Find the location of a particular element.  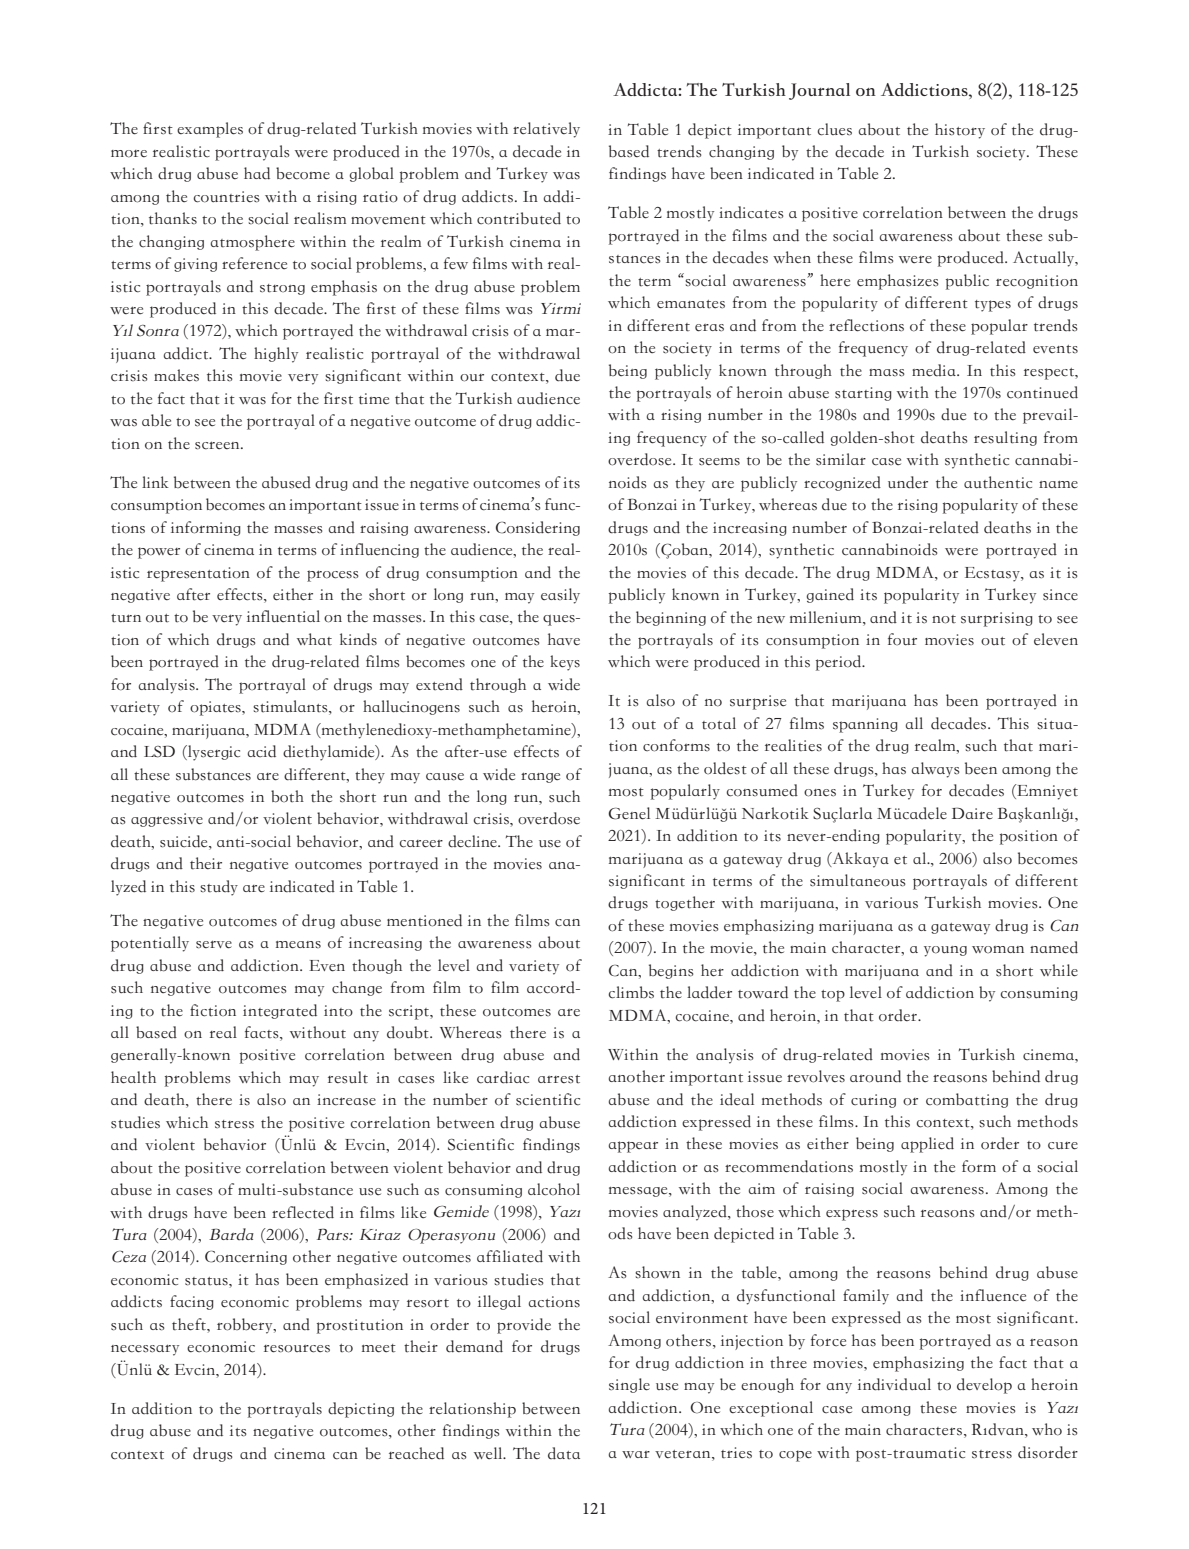

arrest is located at coordinates (559, 1079).
